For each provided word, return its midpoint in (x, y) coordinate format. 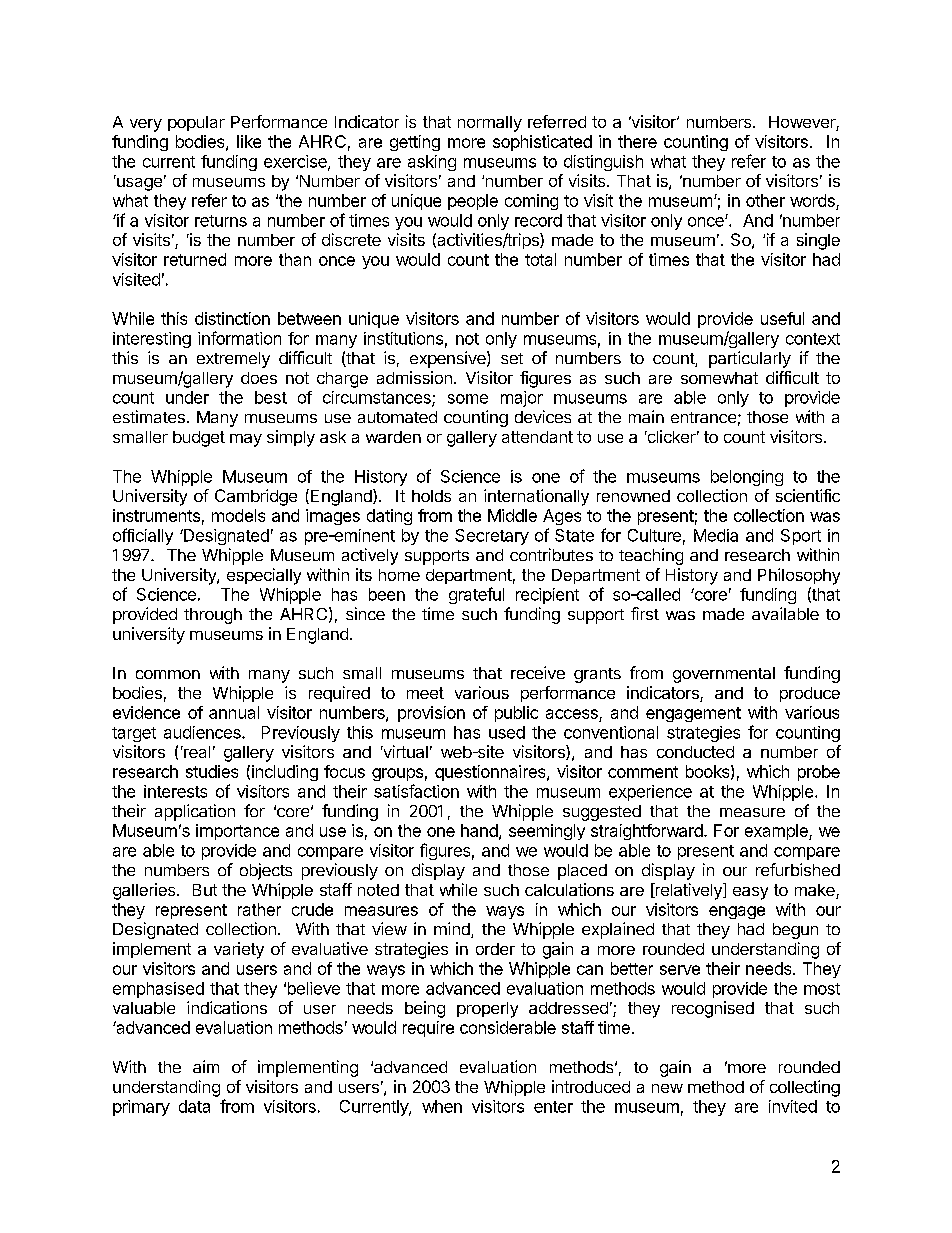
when (442, 1106)
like (249, 141)
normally (490, 124)
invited (793, 1106)
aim (206, 1066)
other (765, 200)
